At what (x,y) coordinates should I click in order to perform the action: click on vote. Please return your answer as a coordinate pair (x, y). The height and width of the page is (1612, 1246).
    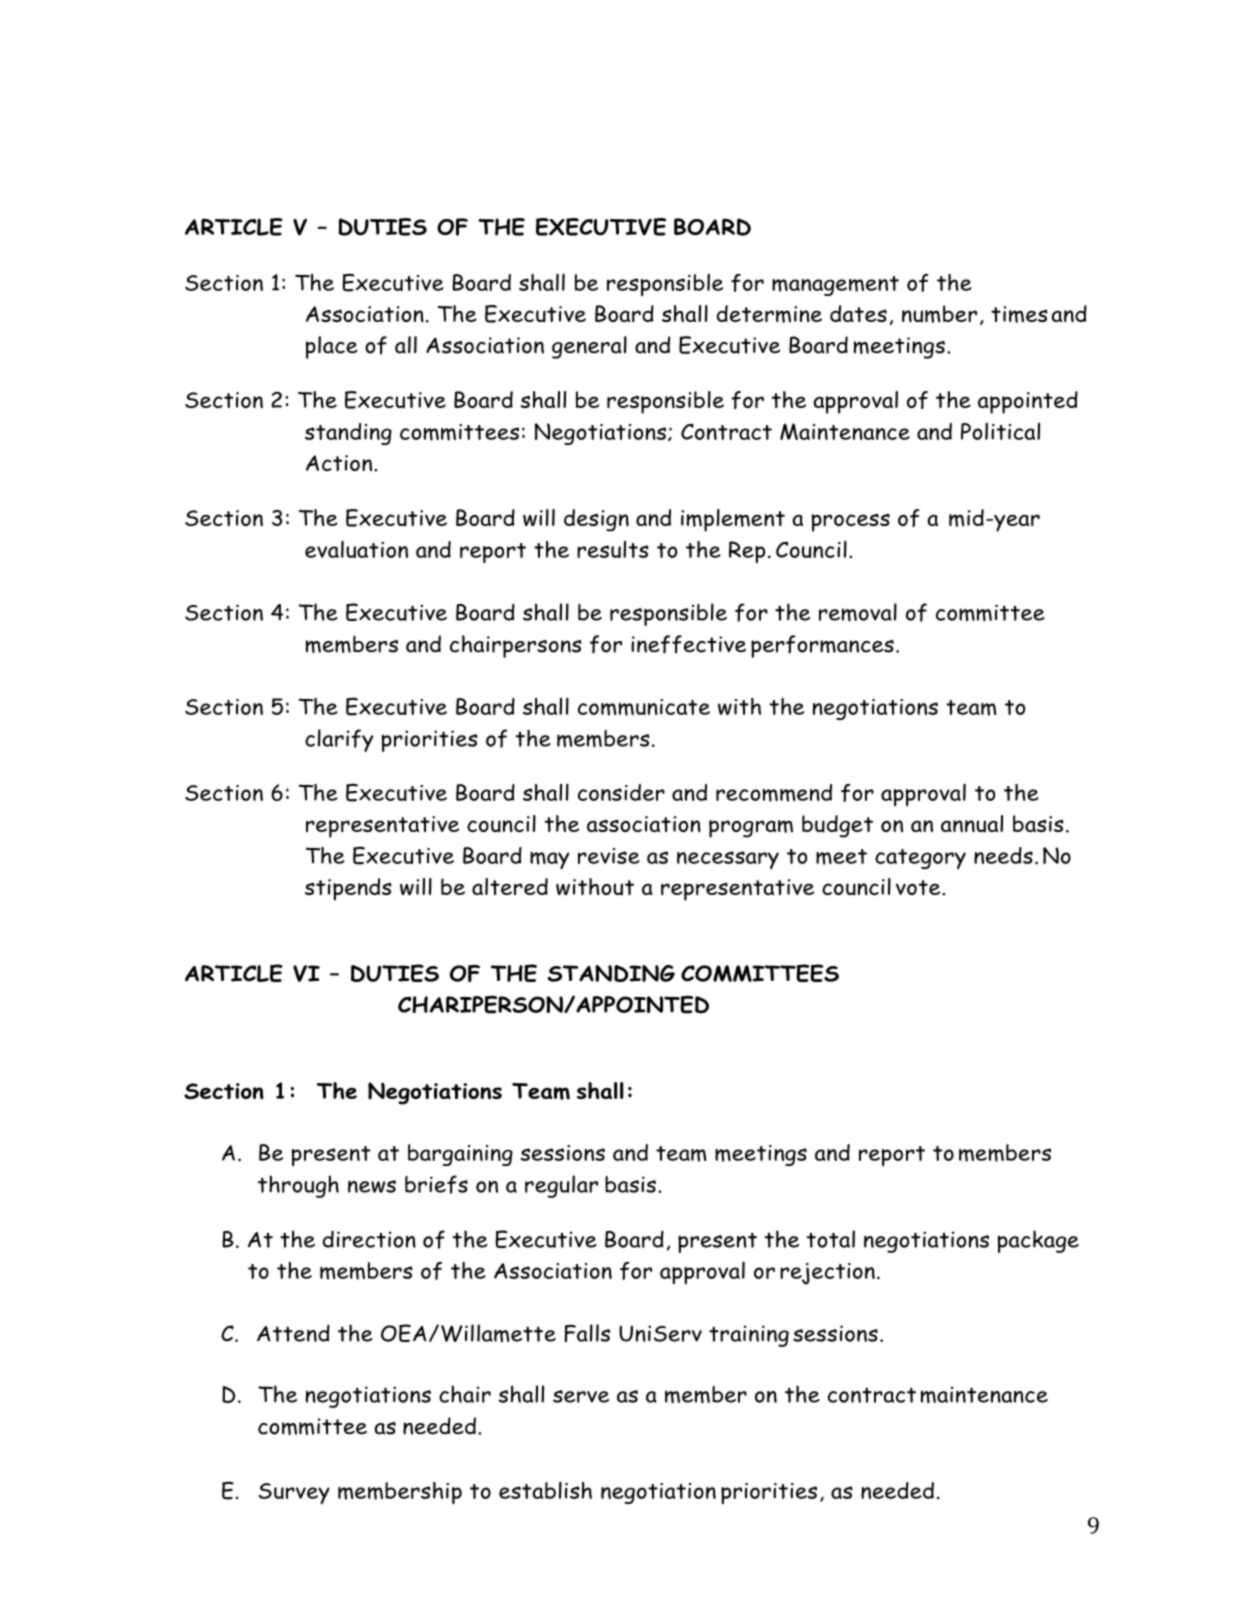
    Looking at the image, I should click on (919, 887).
